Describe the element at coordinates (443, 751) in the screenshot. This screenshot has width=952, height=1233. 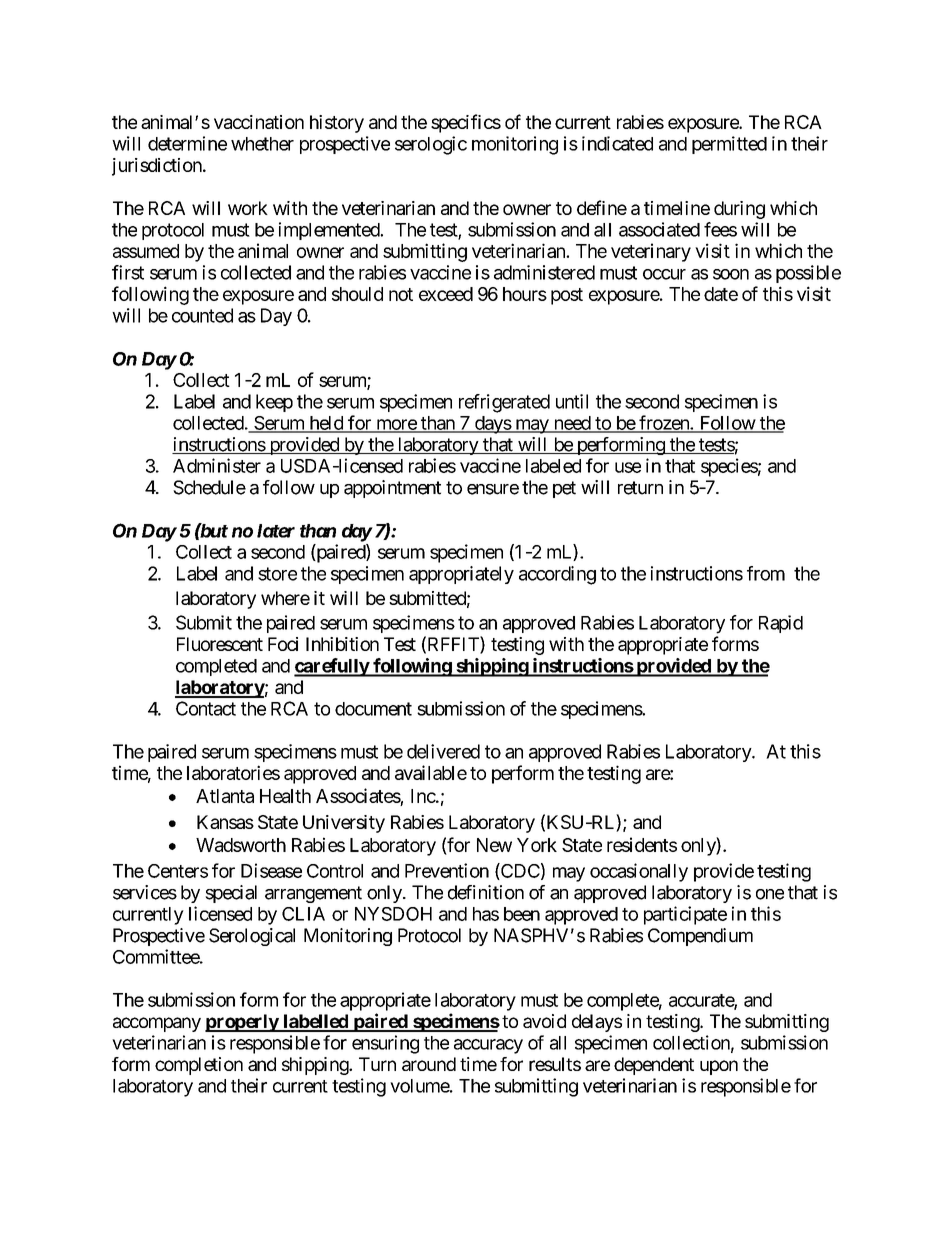
I see `delivered` at that location.
